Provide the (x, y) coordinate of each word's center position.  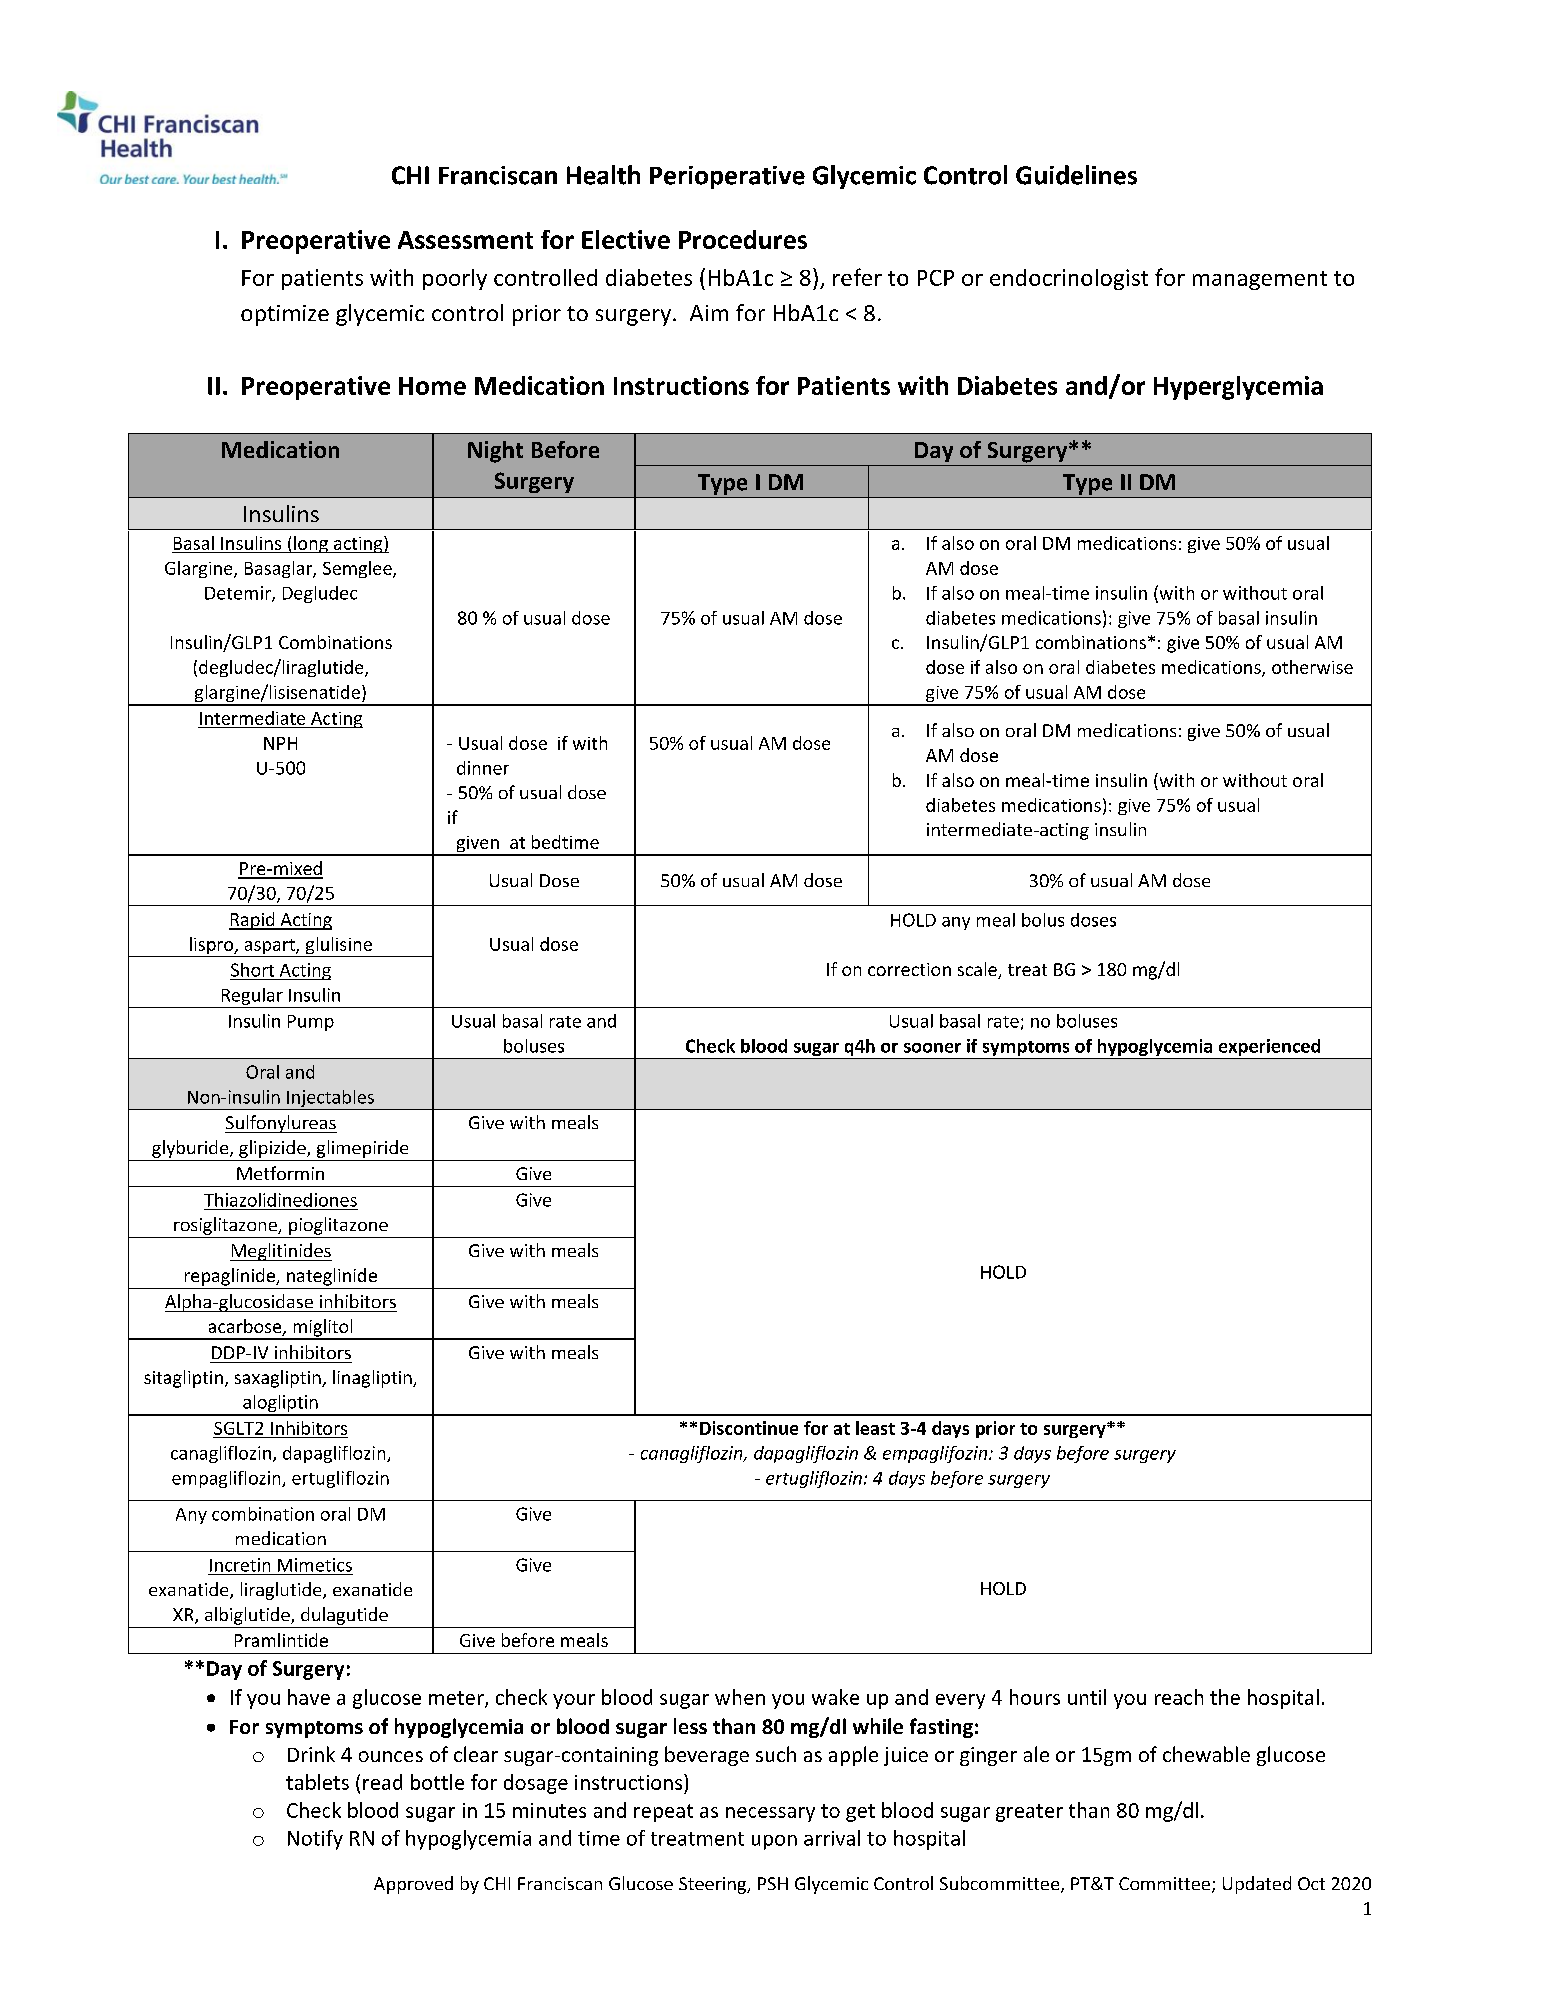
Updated (1257, 1885)
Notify (315, 1840)
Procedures (743, 239)
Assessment (465, 240)
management (1260, 280)
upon (774, 1842)
